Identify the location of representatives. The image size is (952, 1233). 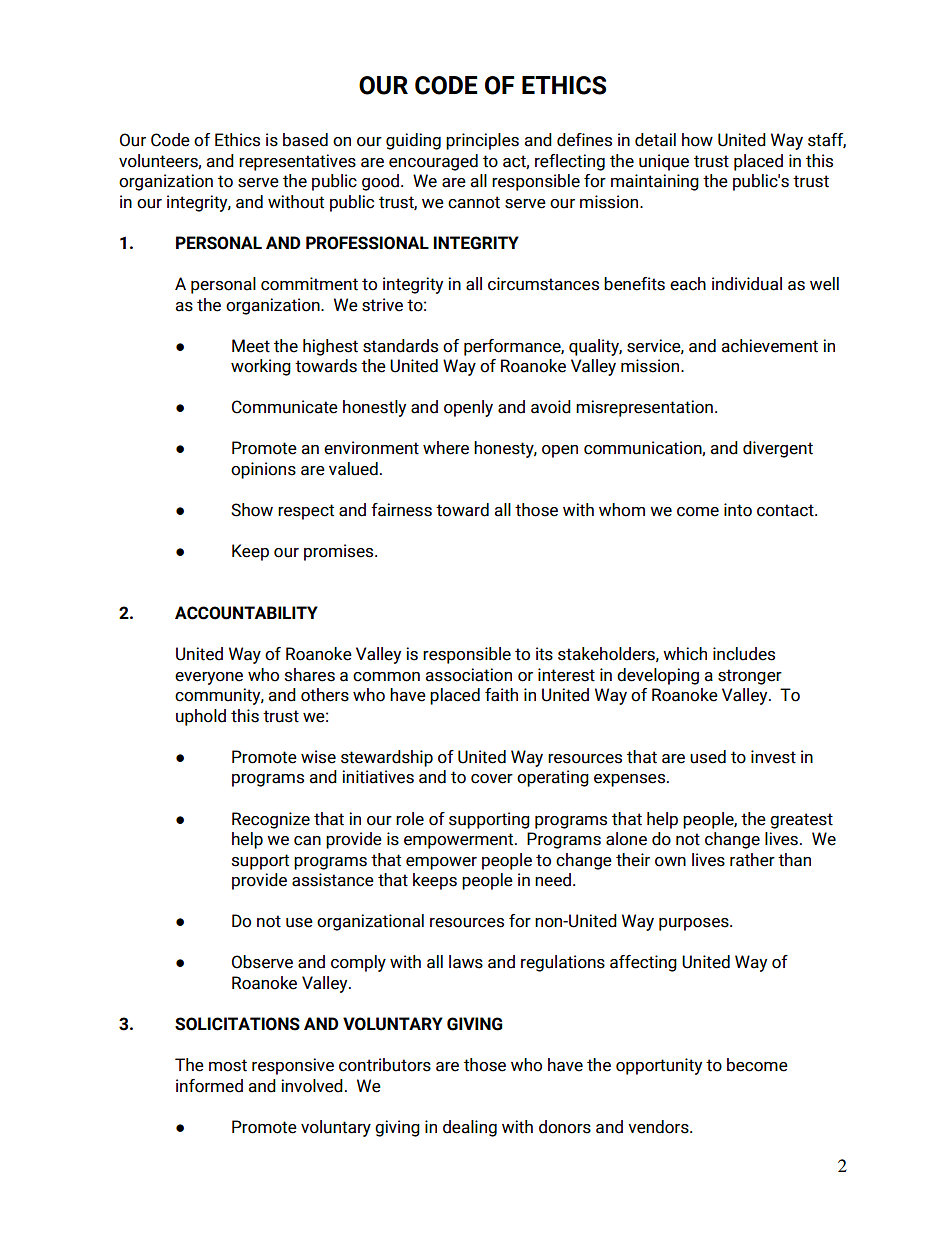
(297, 162).
